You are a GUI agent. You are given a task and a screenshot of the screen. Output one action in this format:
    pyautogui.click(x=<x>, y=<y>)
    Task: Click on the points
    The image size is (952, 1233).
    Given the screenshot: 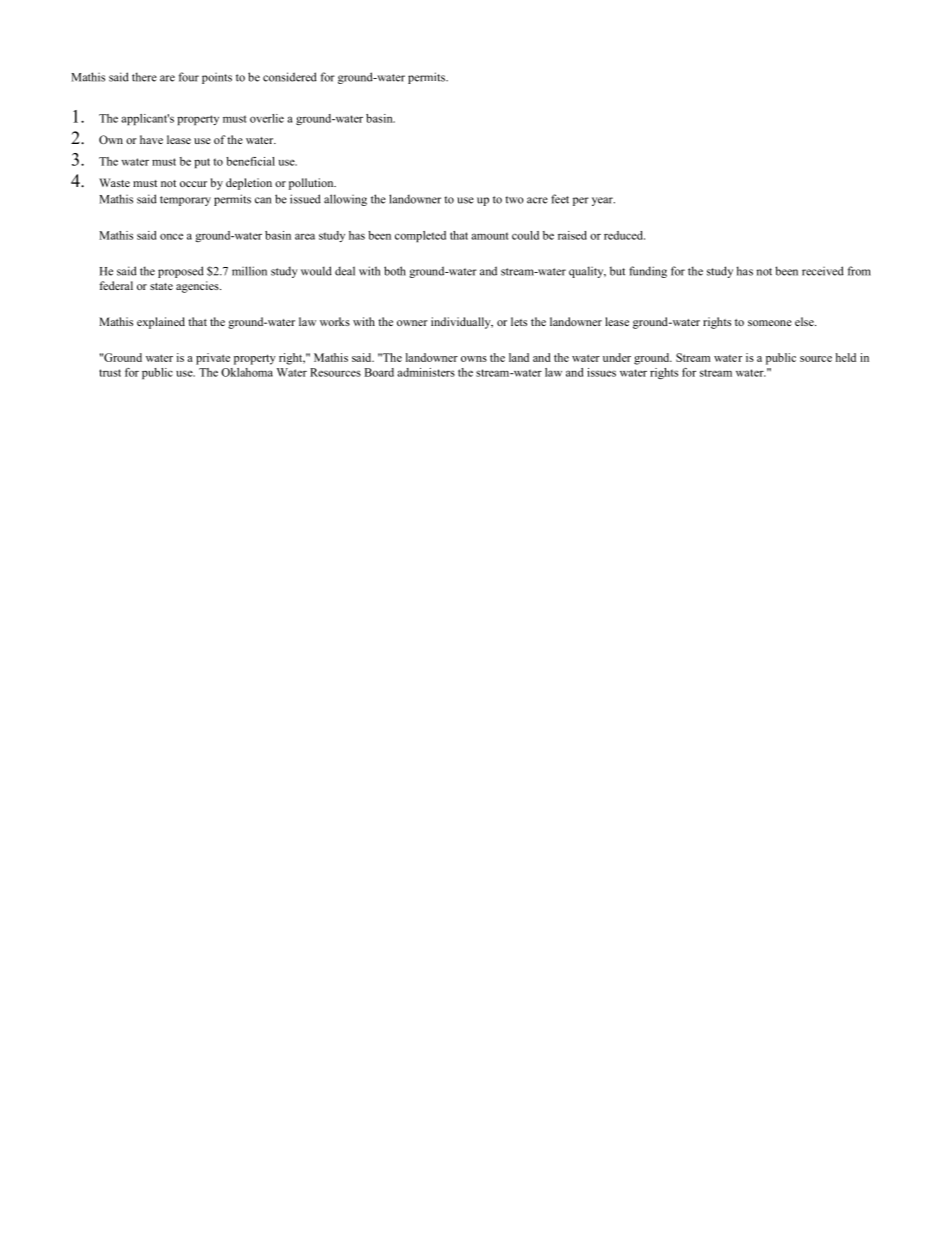 What is the action you would take?
    pyautogui.click(x=217, y=78)
